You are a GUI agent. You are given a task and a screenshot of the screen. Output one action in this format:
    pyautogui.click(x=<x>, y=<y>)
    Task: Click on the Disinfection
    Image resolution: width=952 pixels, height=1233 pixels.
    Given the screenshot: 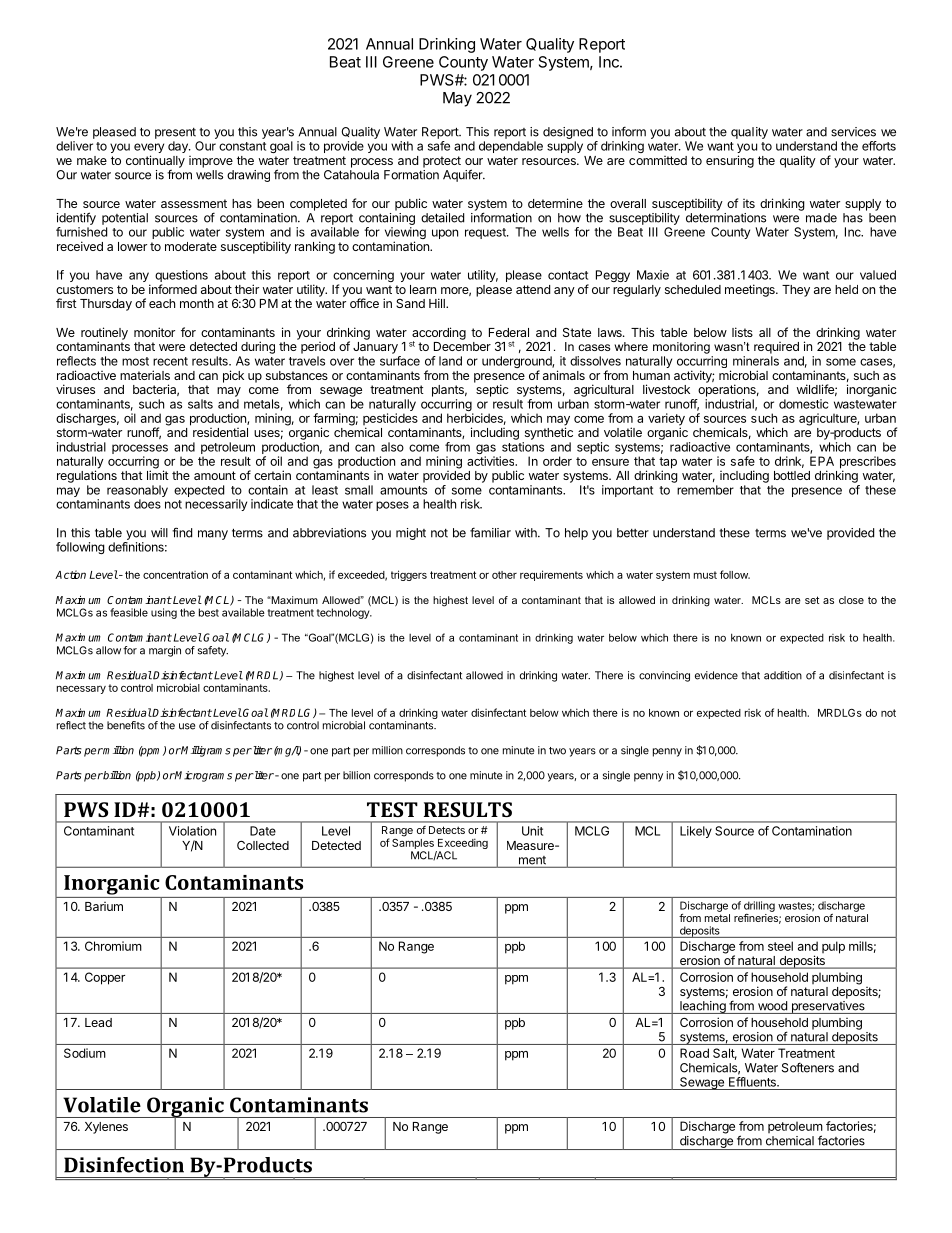 What is the action you would take?
    pyautogui.click(x=124, y=1165)
